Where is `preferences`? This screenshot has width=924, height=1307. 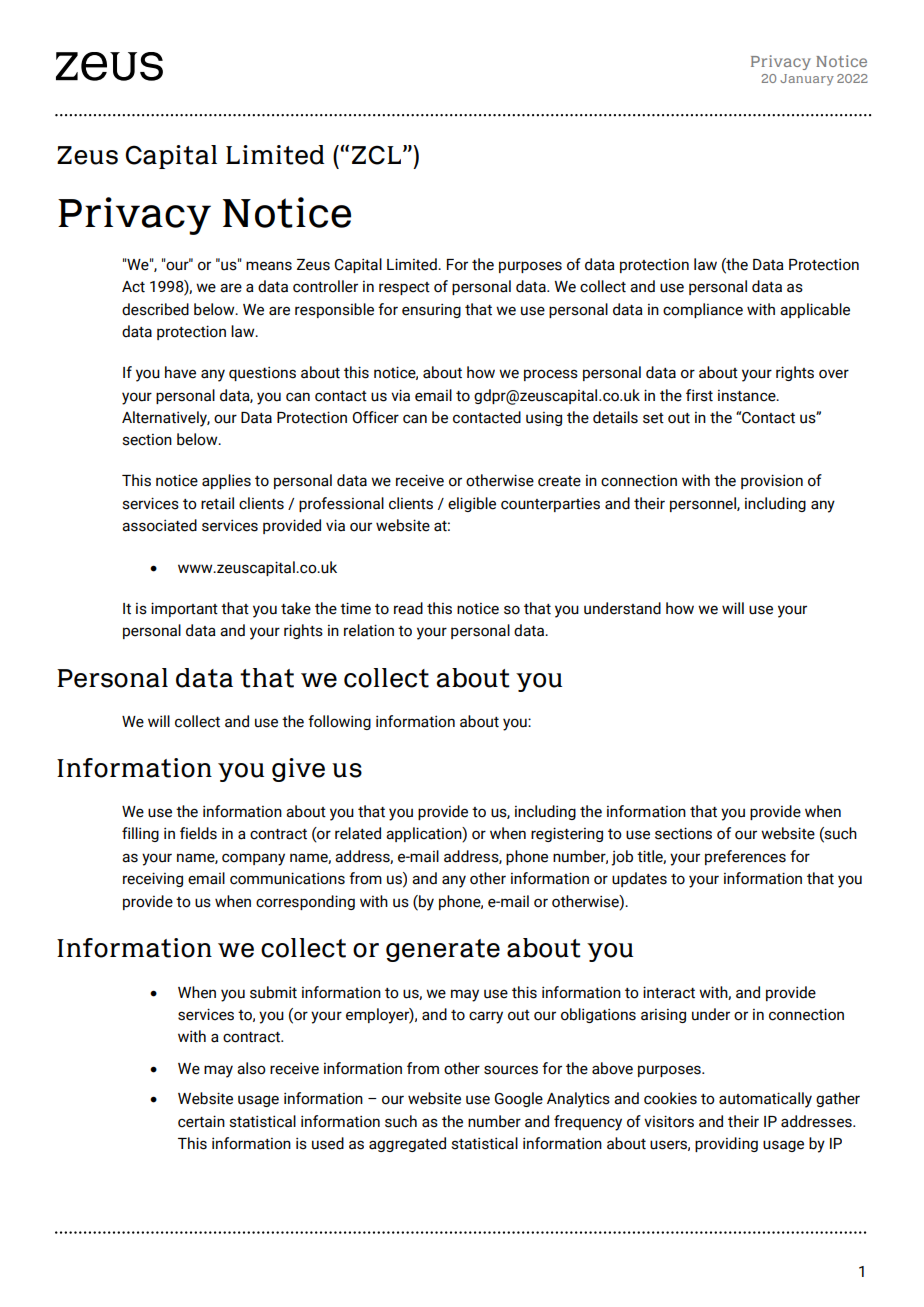 preferences is located at coordinates (745, 857).
